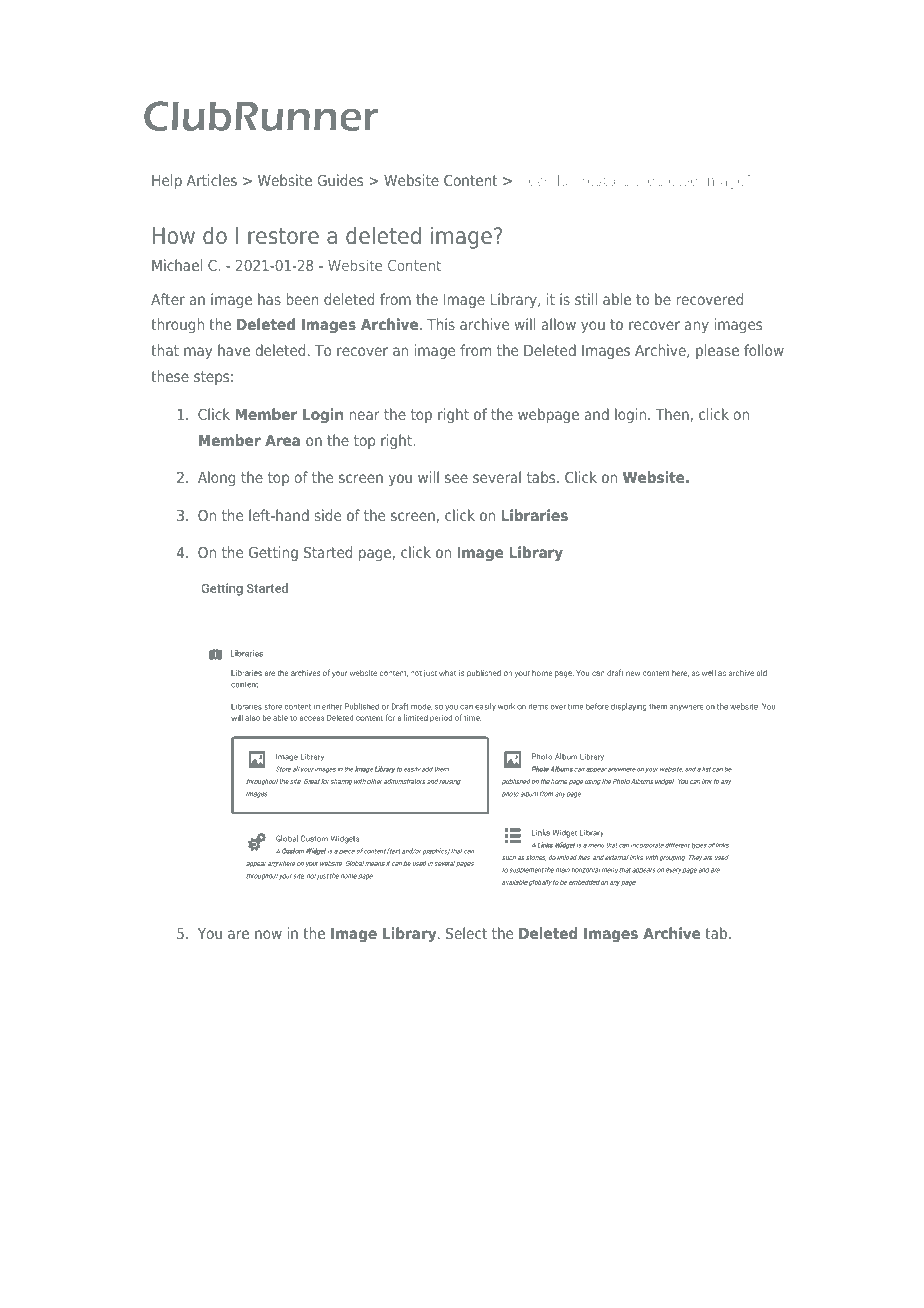 Image resolution: width=924 pixels, height=1308 pixels. Describe the element at coordinates (617, 299) in the document. I see `able` at that location.
